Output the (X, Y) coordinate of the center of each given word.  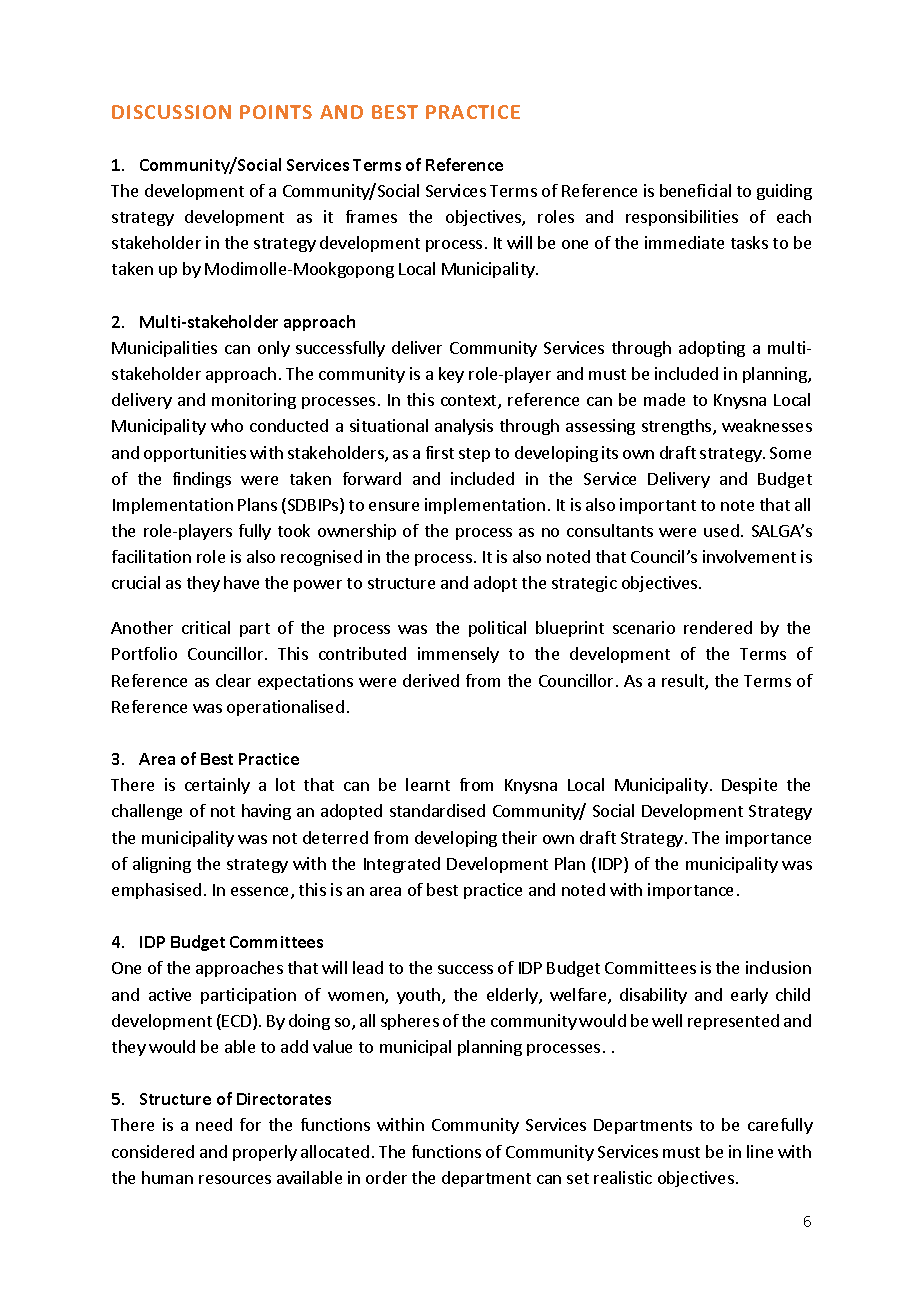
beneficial (695, 190)
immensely (458, 655)
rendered (718, 627)
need (214, 1124)
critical (206, 627)
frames (371, 216)
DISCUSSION (171, 112)
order (386, 1177)
